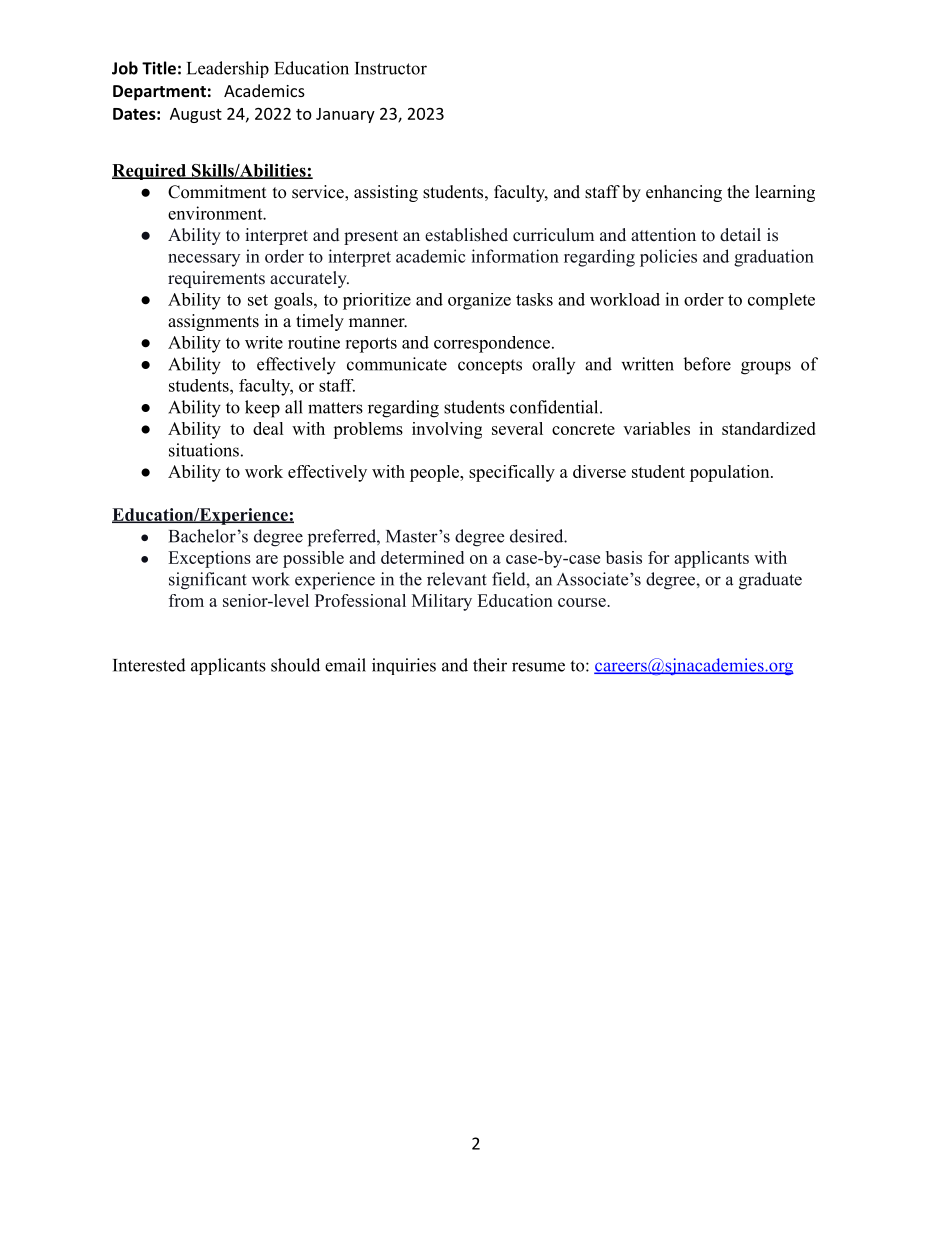  I want to click on their, so click(490, 665).
